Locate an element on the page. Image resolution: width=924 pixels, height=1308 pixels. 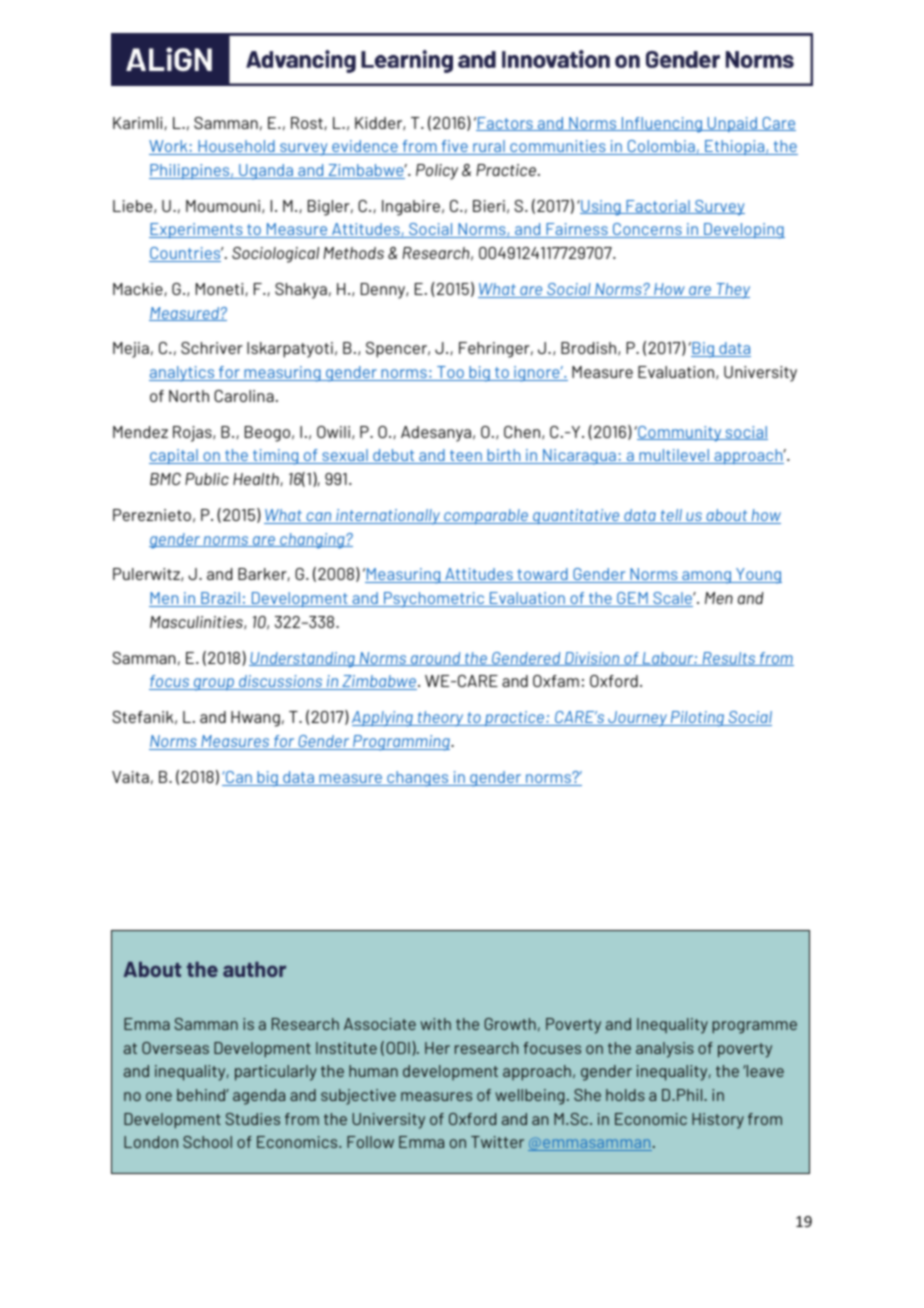
Colombia is located at coordinates (661, 147).
